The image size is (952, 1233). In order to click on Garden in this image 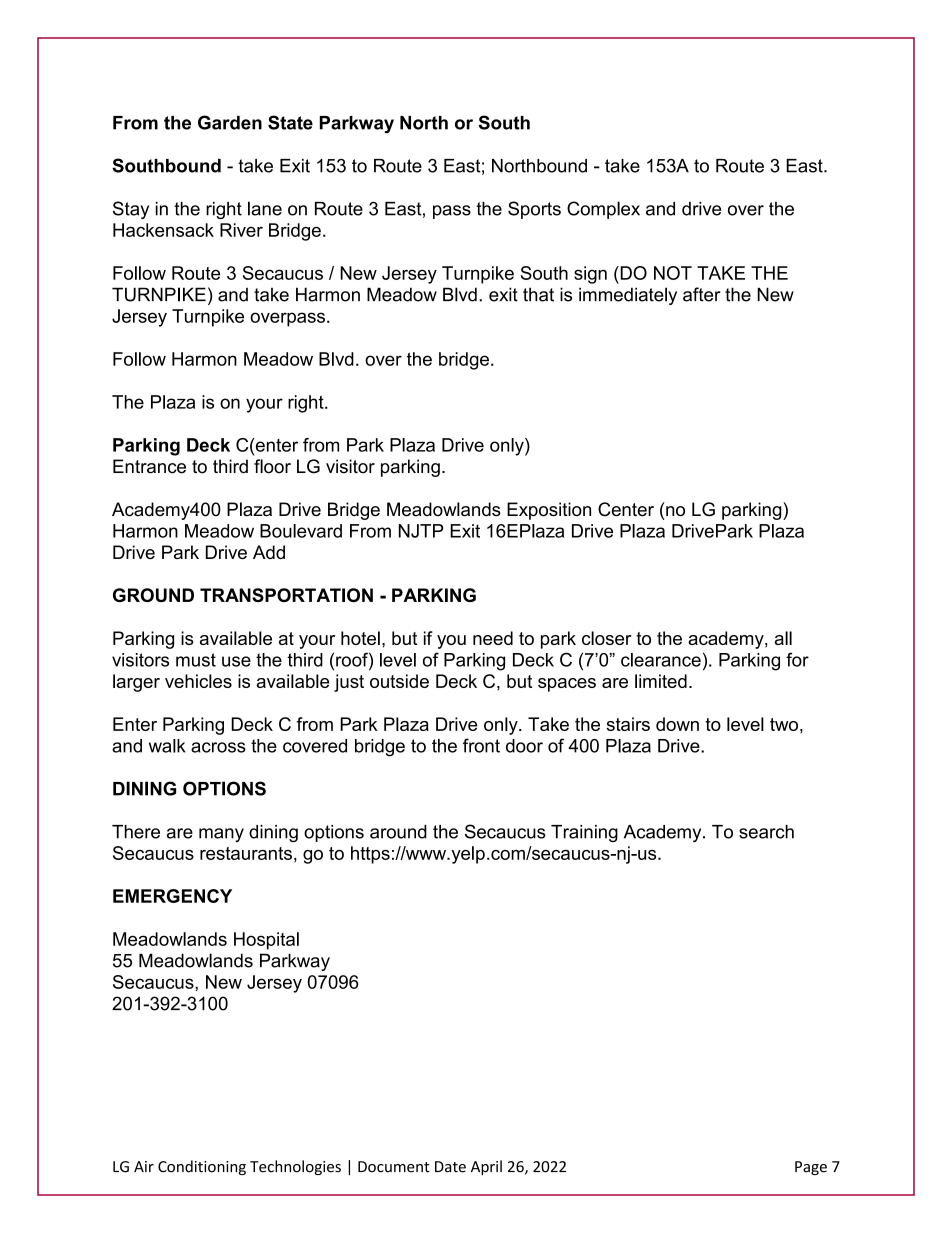, I will do `click(230, 122)`.
